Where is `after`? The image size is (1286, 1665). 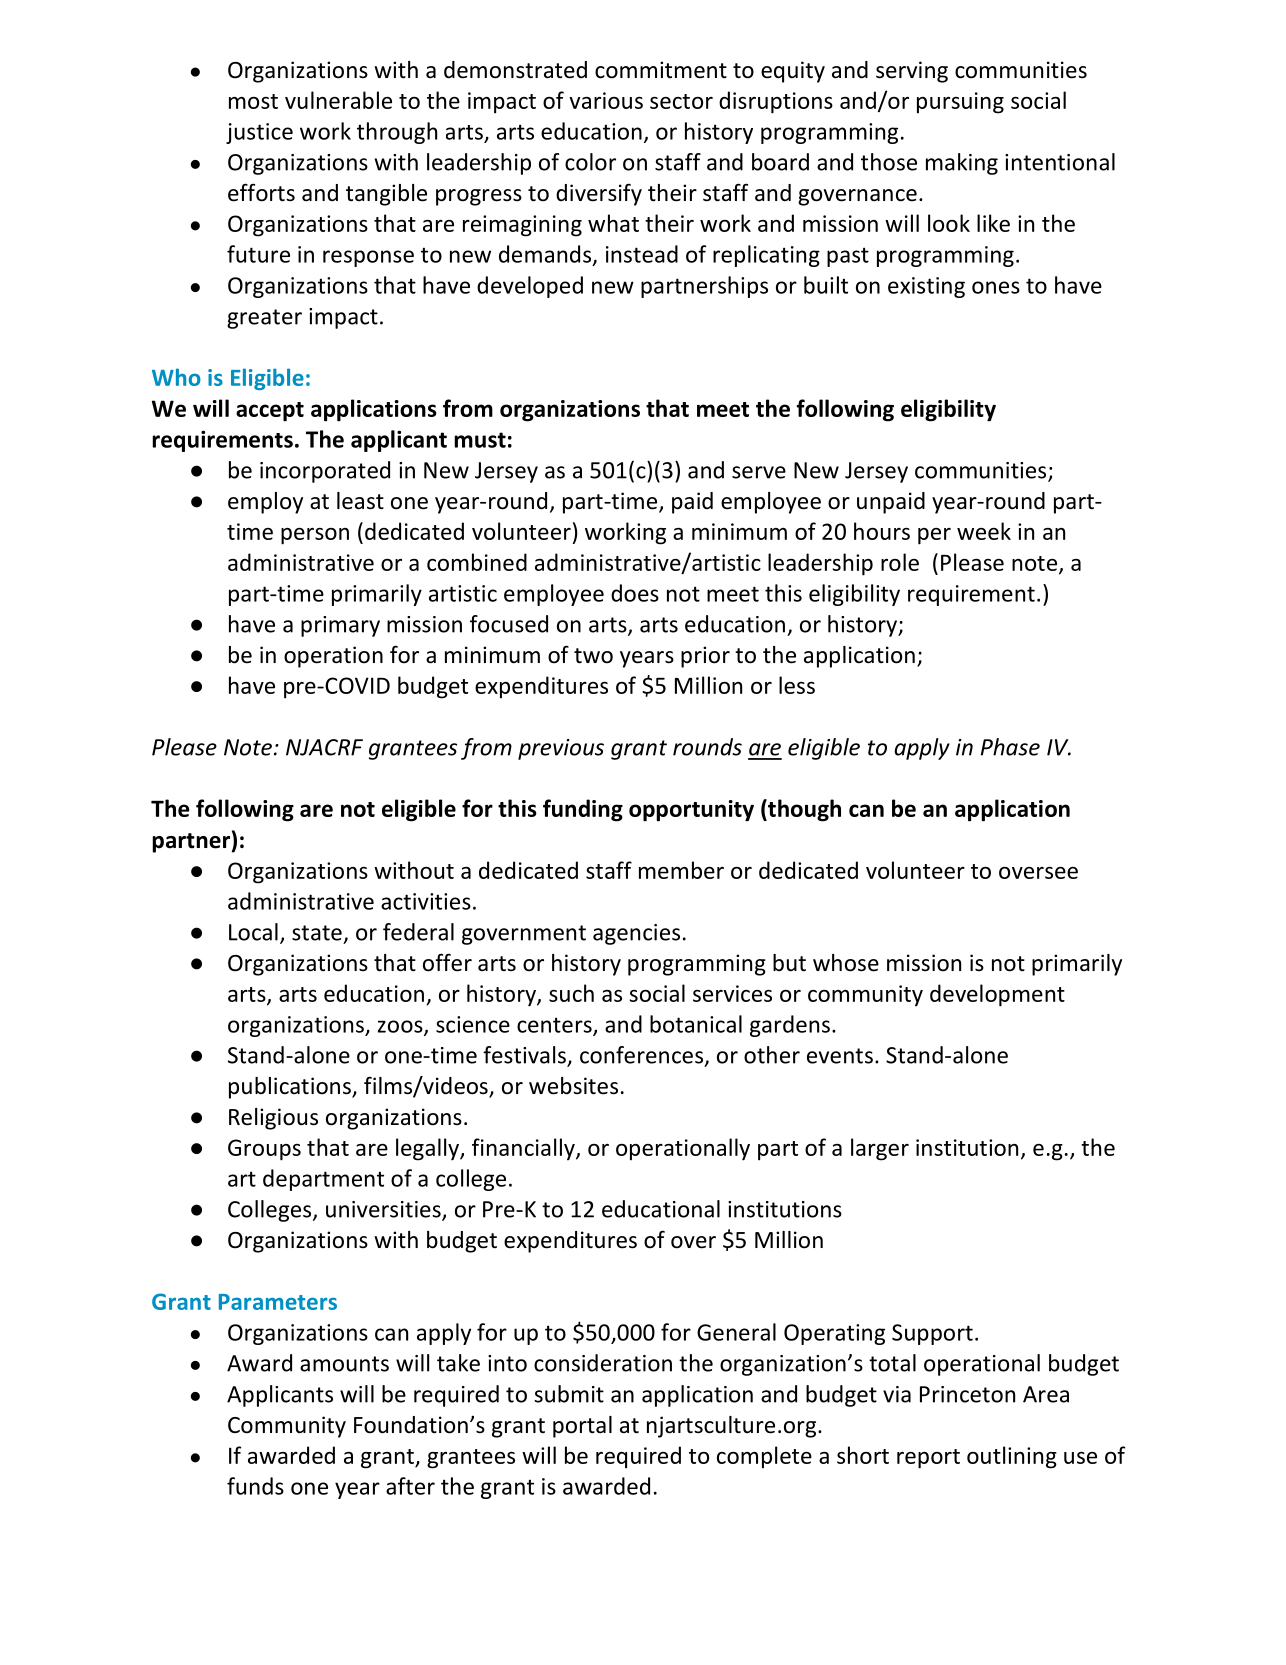 after is located at coordinates (410, 1486).
